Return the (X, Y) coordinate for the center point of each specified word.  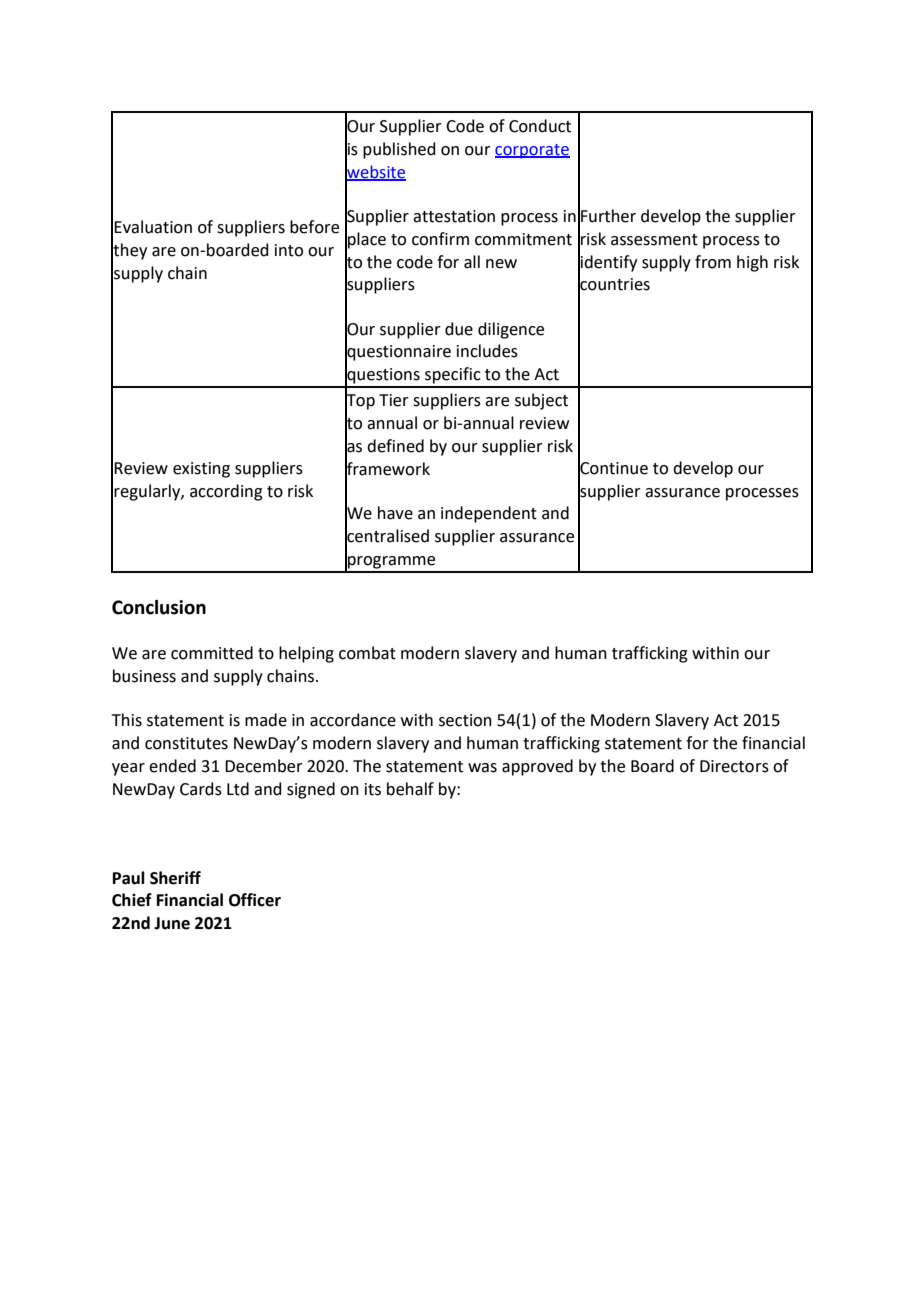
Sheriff (175, 878)
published (399, 150)
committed (212, 653)
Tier (394, 400)
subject (541, 401)
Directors (734, 766)
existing (201, 470)
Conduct (540, 126)
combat (367, 653)
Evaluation (153, 227)
